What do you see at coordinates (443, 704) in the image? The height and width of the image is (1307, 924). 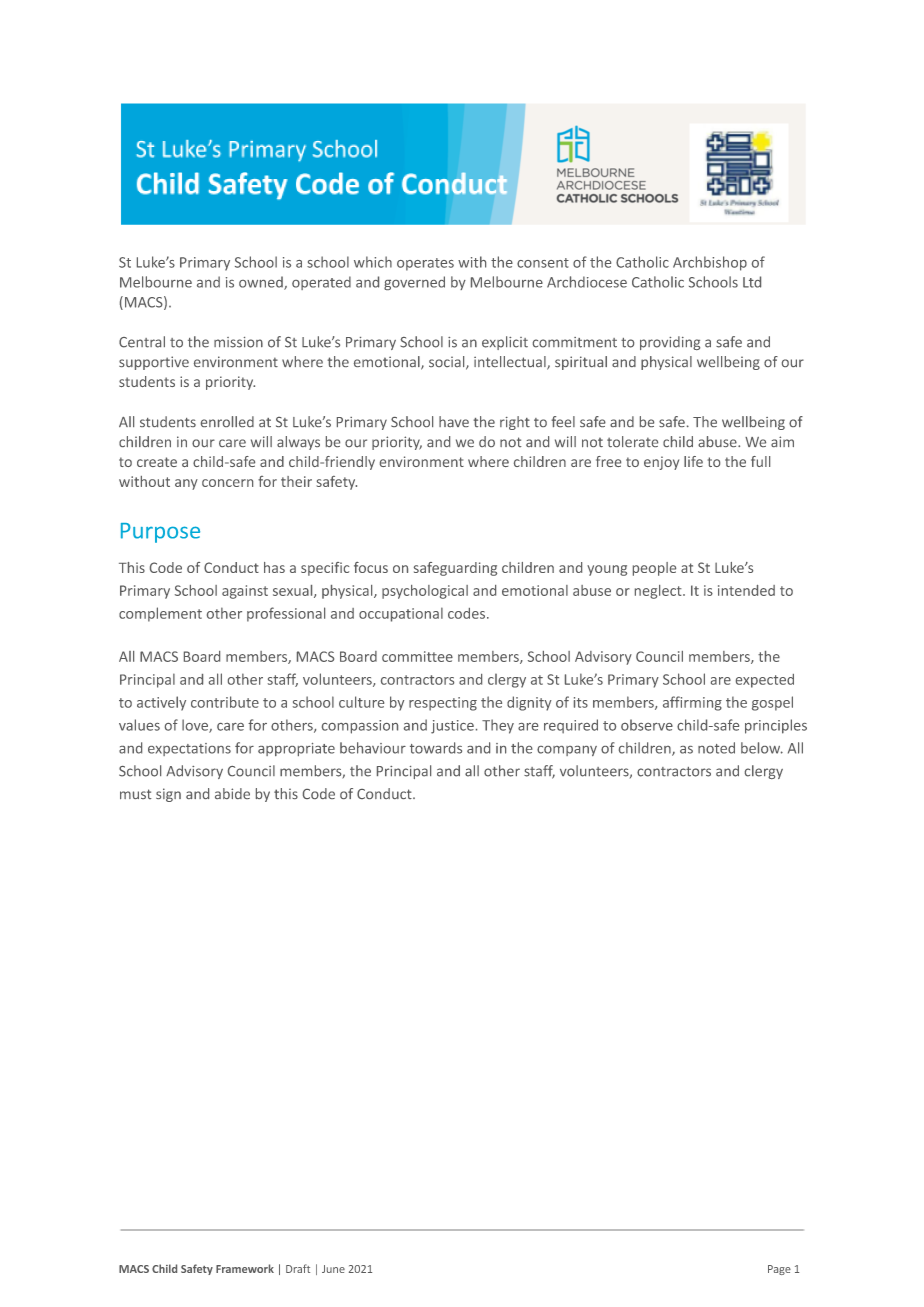 I see `respecting` at bounding box center [443, 704].
